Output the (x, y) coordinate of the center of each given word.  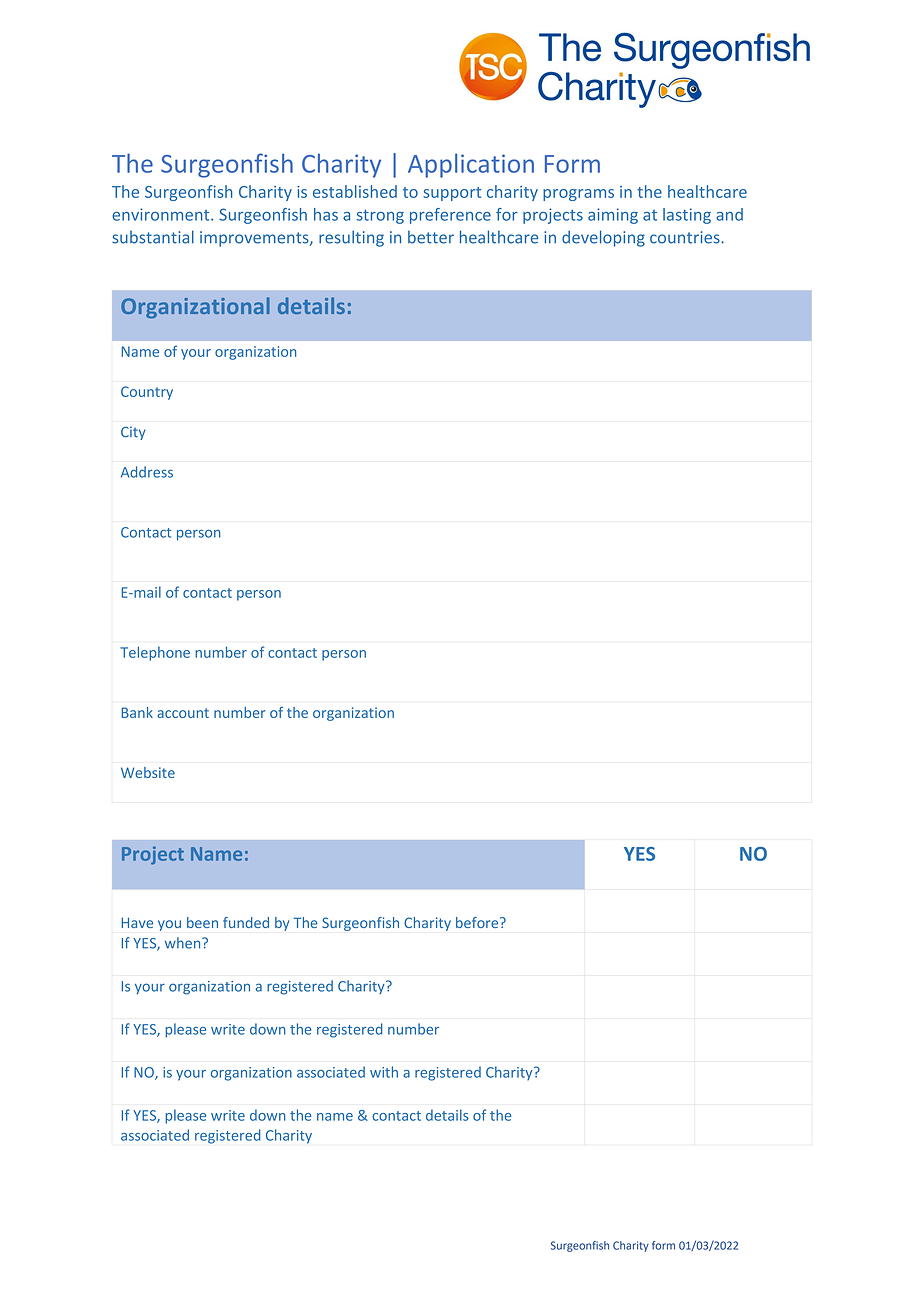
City (133, 433)
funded (246, 922)
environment (162, 214)
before (478, 922)
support (452, 194)
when (184, 943)
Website (148, 772)
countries (686, 237)
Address (147, 472)
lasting (687, 216)
